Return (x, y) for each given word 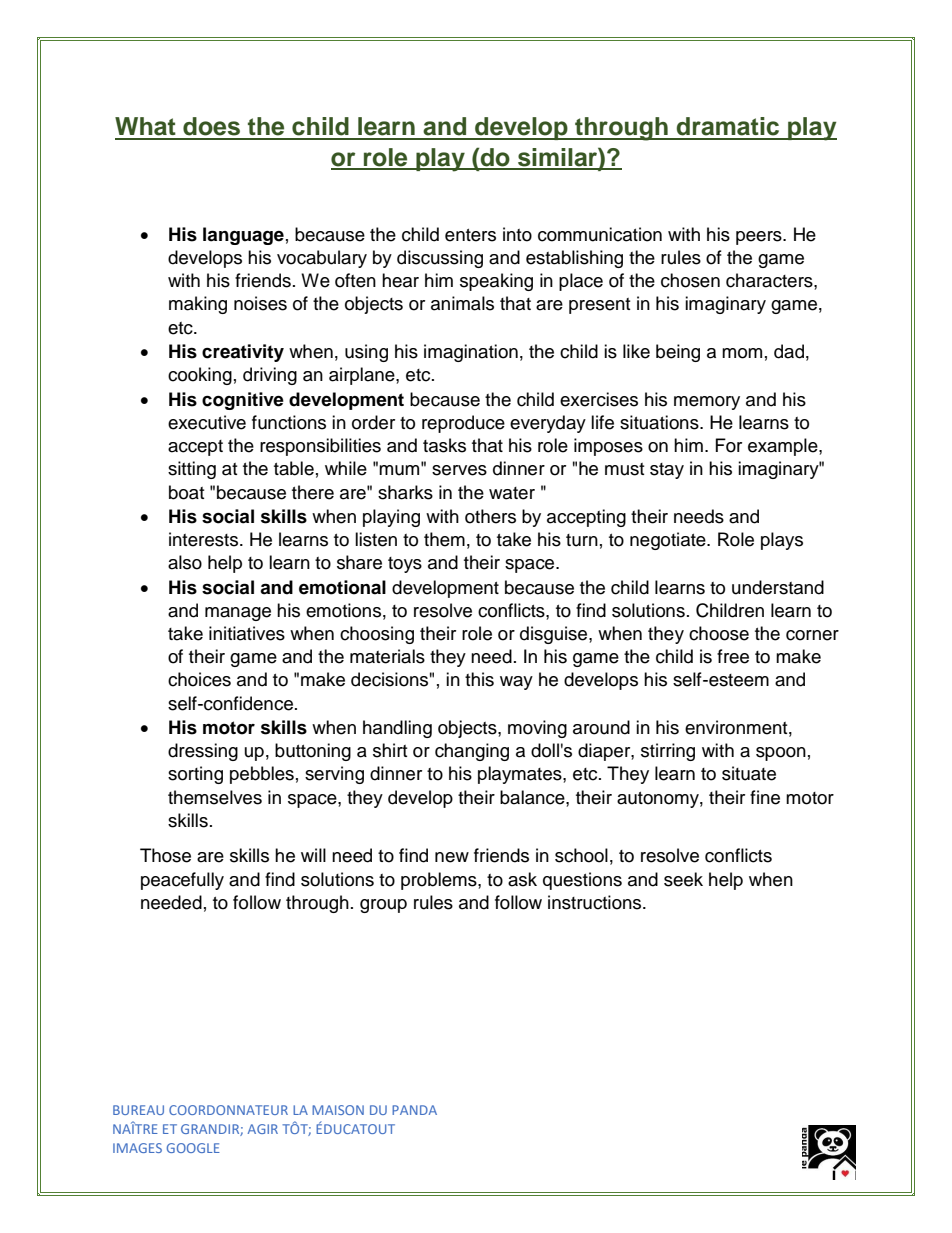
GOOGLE (193, 1148)
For (729, 445)
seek (683, 879)
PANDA (414, 1110)
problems (440, 881)
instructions (596, 902)
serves (459, 470)
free (733, 656)
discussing (440, 259)
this (479, 679)
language (243, 236)
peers (760, 238)
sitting (192, 470)
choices (199, 679)
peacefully (182, 881)
